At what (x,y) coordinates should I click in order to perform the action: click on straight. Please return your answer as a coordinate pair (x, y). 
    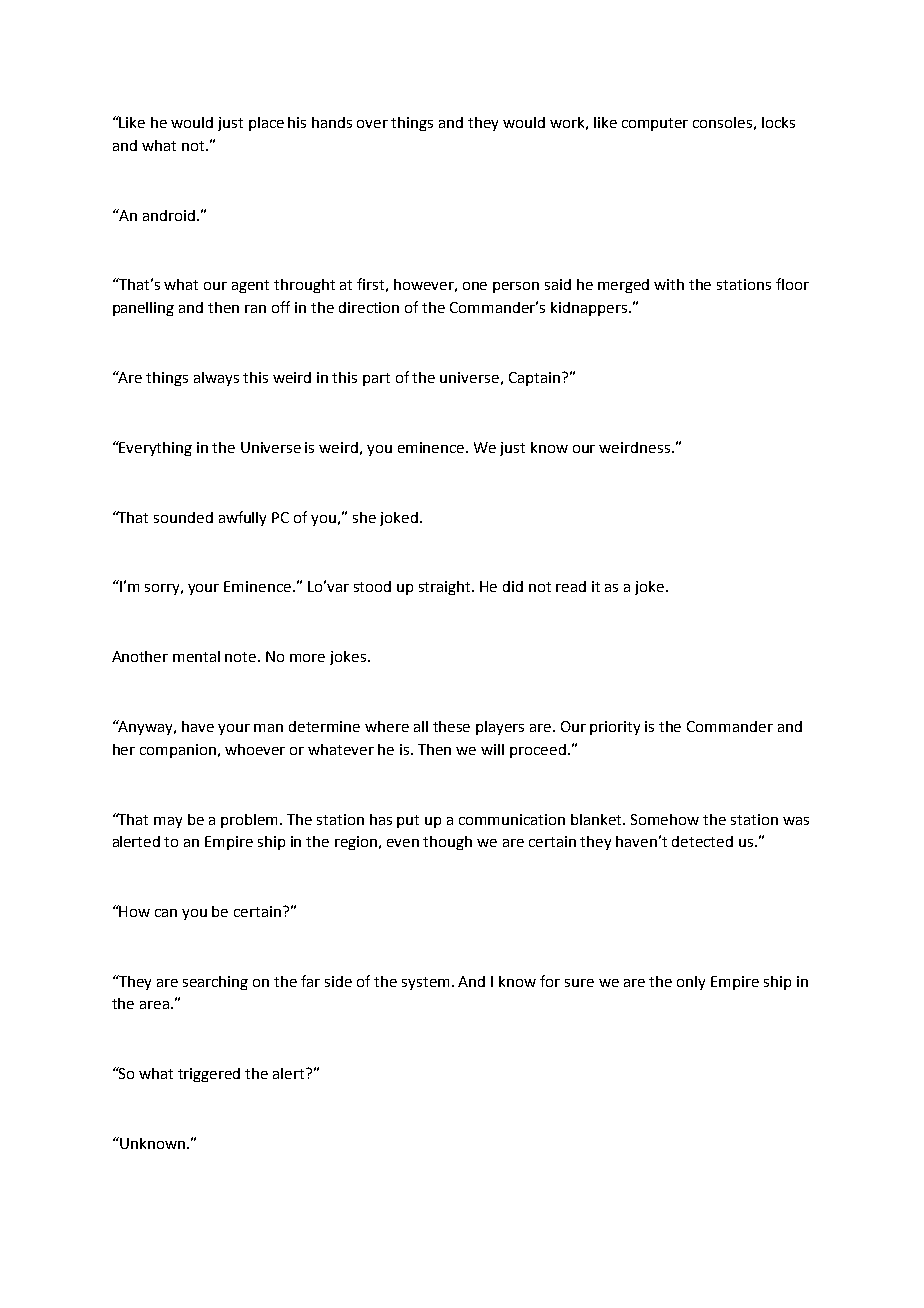
    Looking at the image, I should click on (446, 588).
